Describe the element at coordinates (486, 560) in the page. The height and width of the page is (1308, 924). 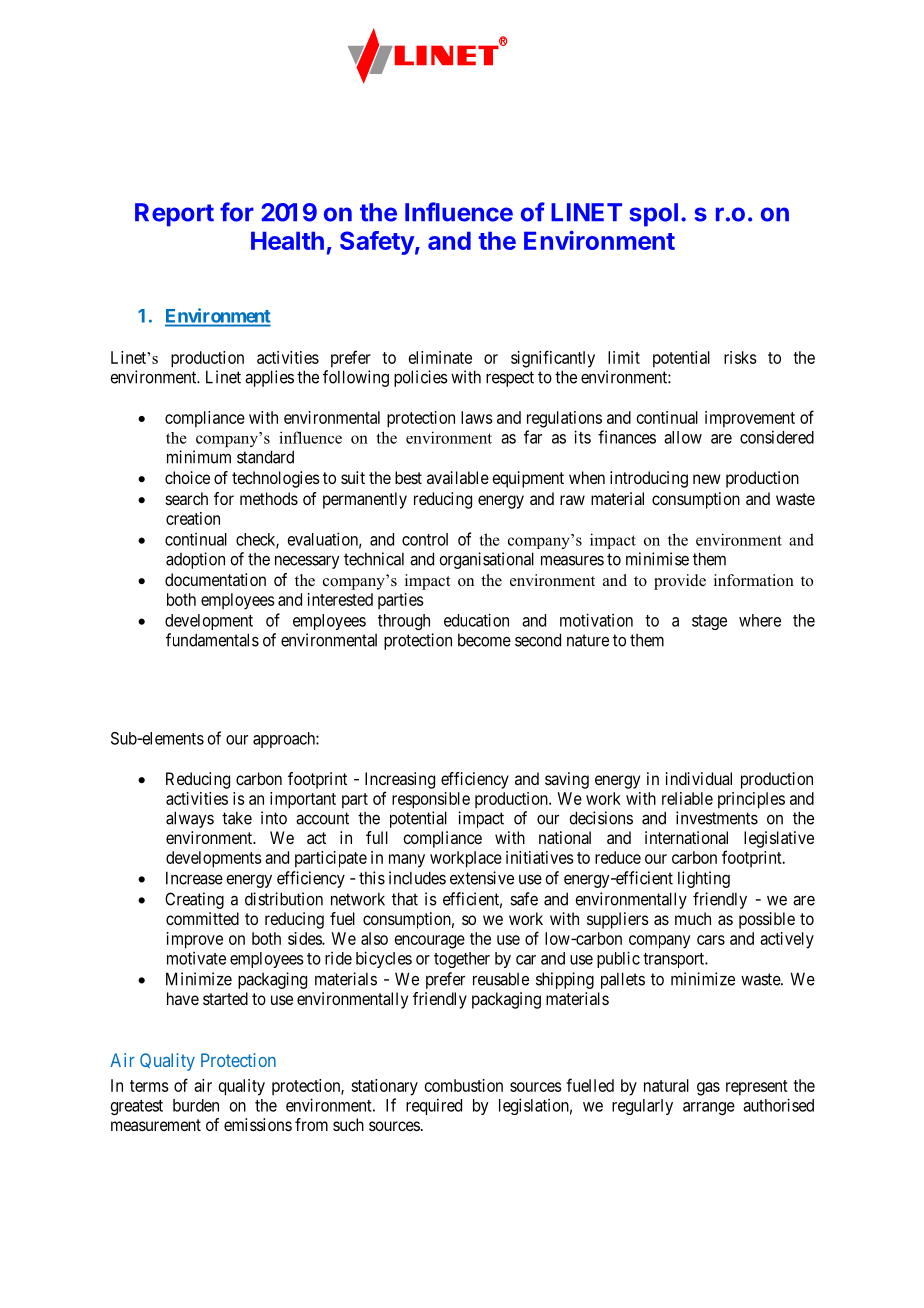
I see `organisational` at that location.
